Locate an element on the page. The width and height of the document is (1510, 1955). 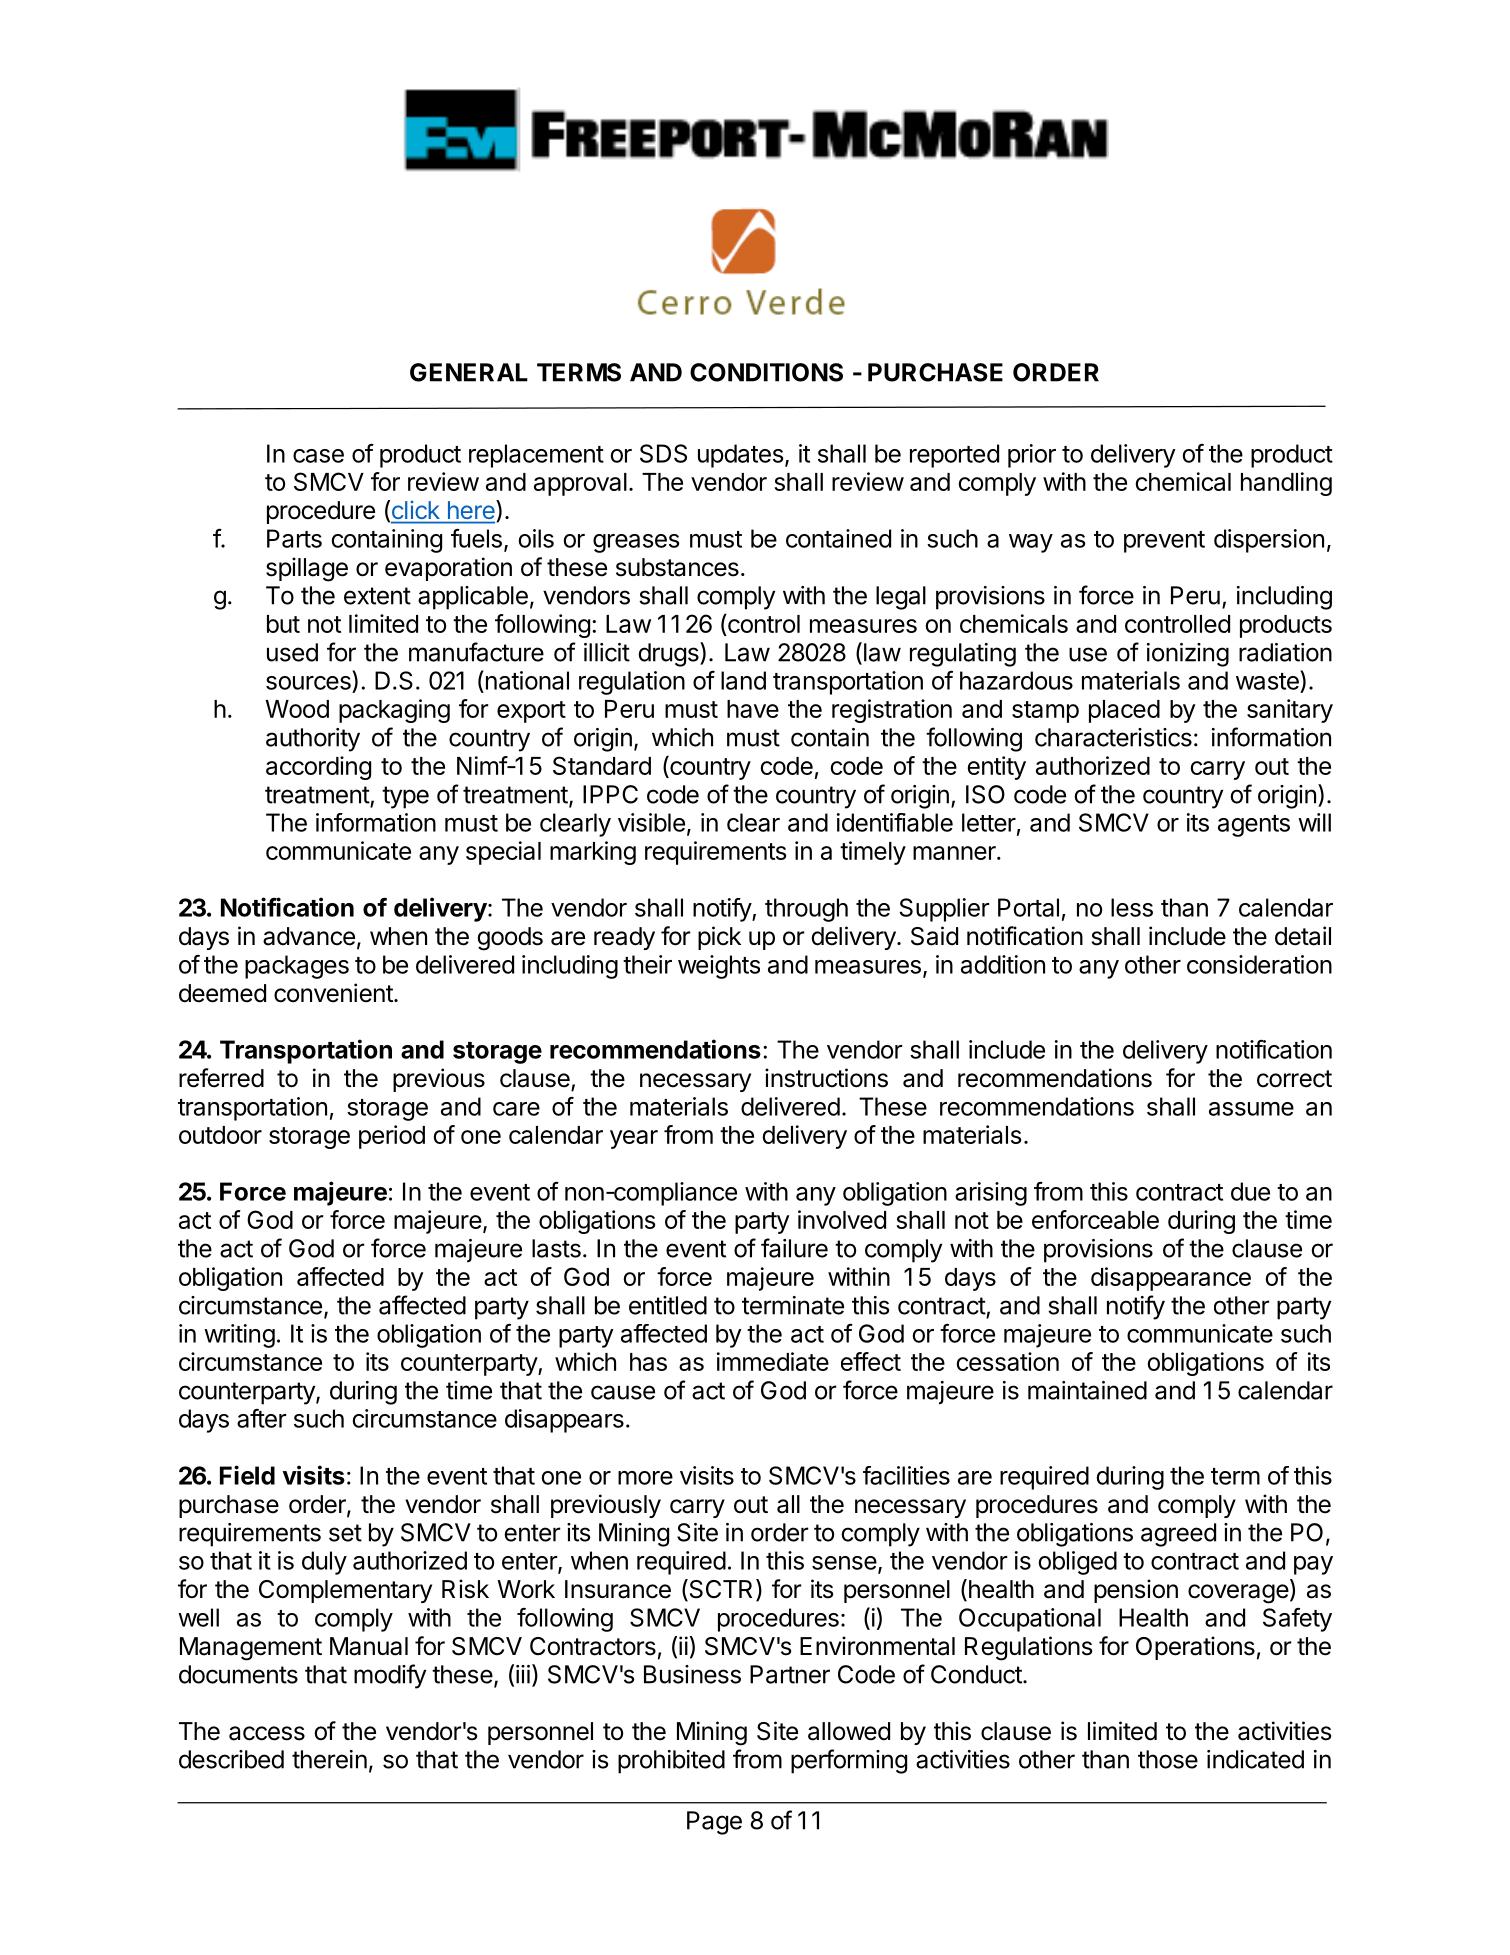
handling is located at coordinates (1286, 484).
